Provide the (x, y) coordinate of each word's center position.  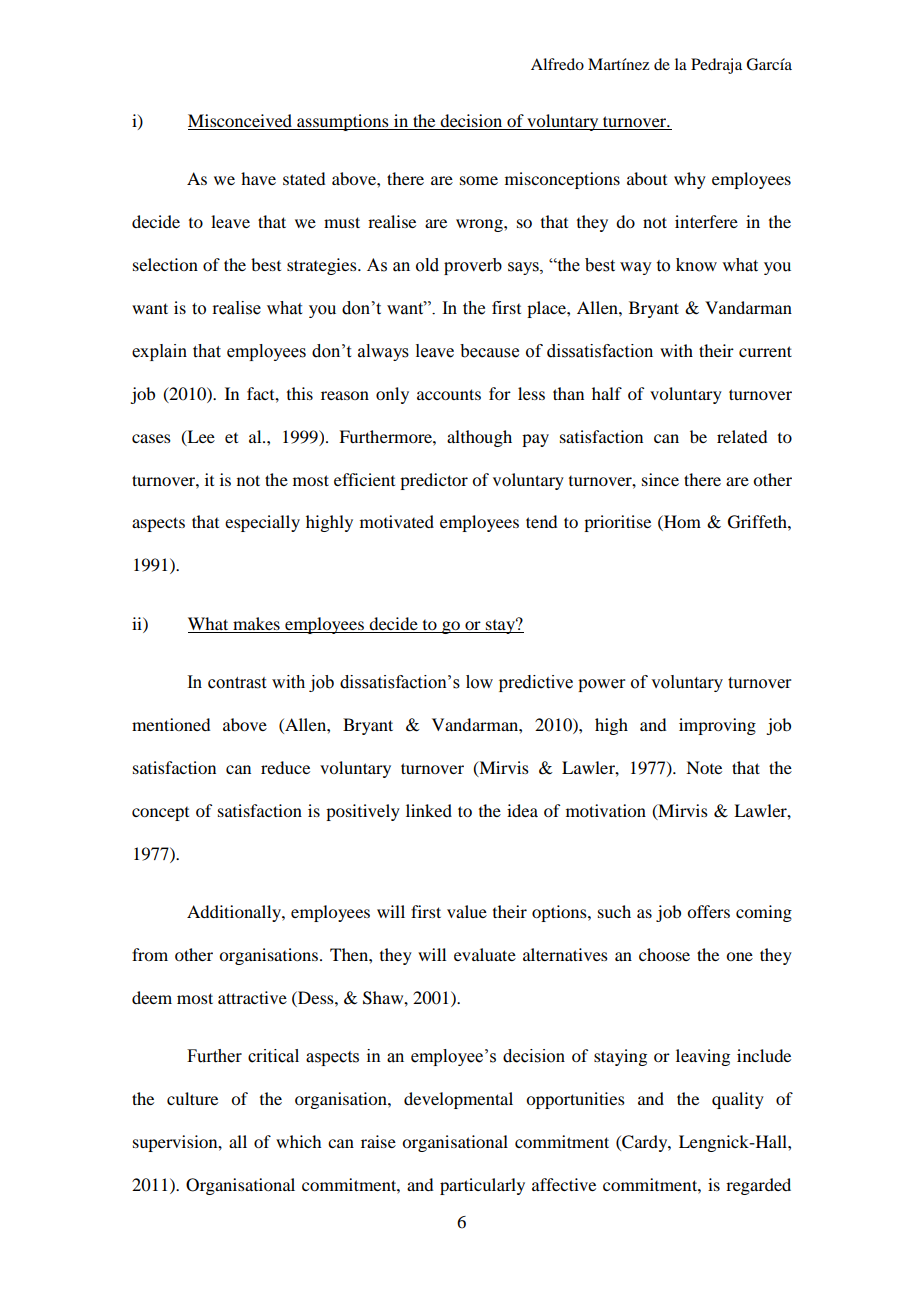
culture (192, 1098)
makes (256, 623)
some (479, 180)
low (479, 682)
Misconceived (241, 122)
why (690, 180)
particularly (482, 1186)
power (602, 685)
